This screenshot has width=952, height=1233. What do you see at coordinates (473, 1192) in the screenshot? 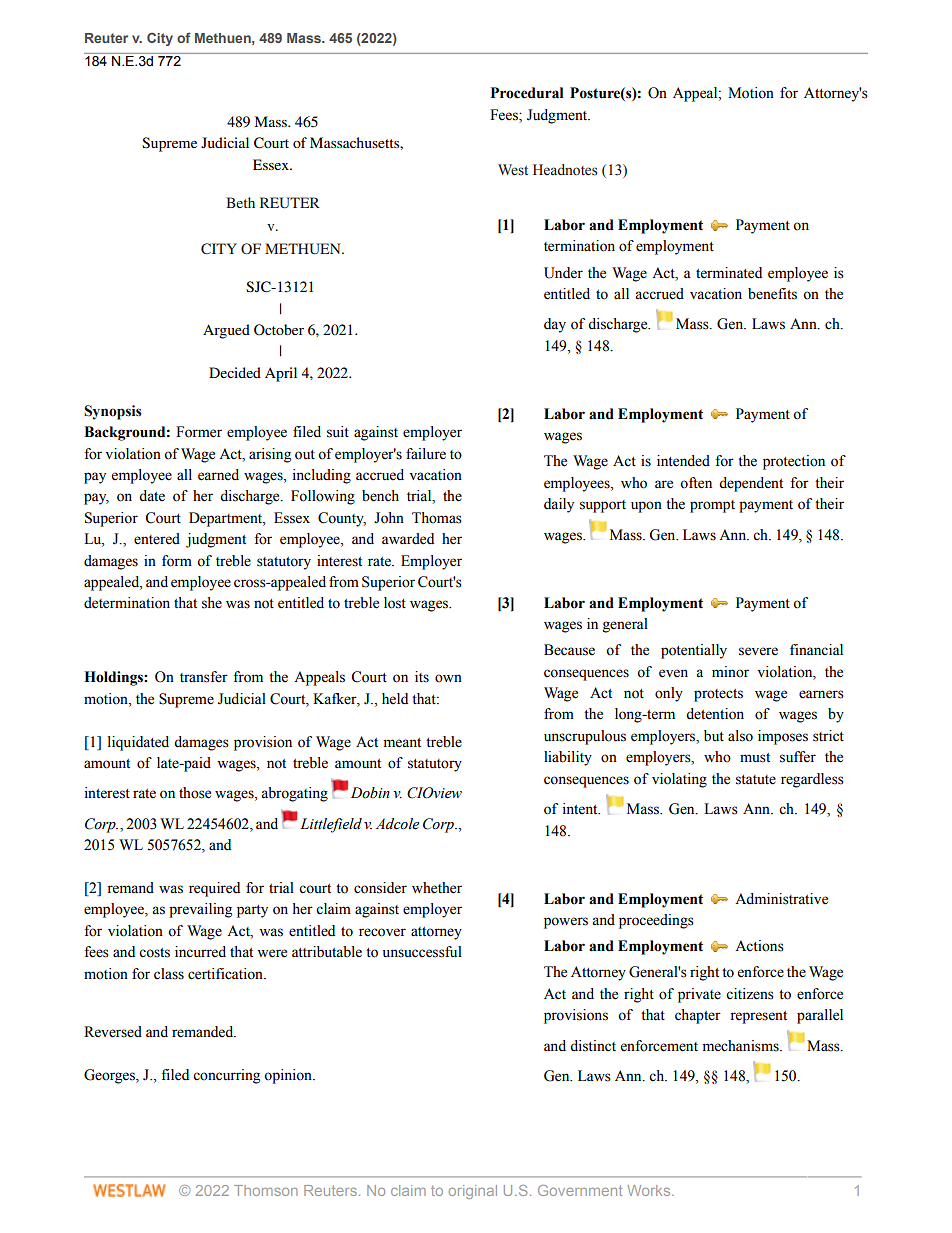
I see `original` at bounding box center [473, 1192].
